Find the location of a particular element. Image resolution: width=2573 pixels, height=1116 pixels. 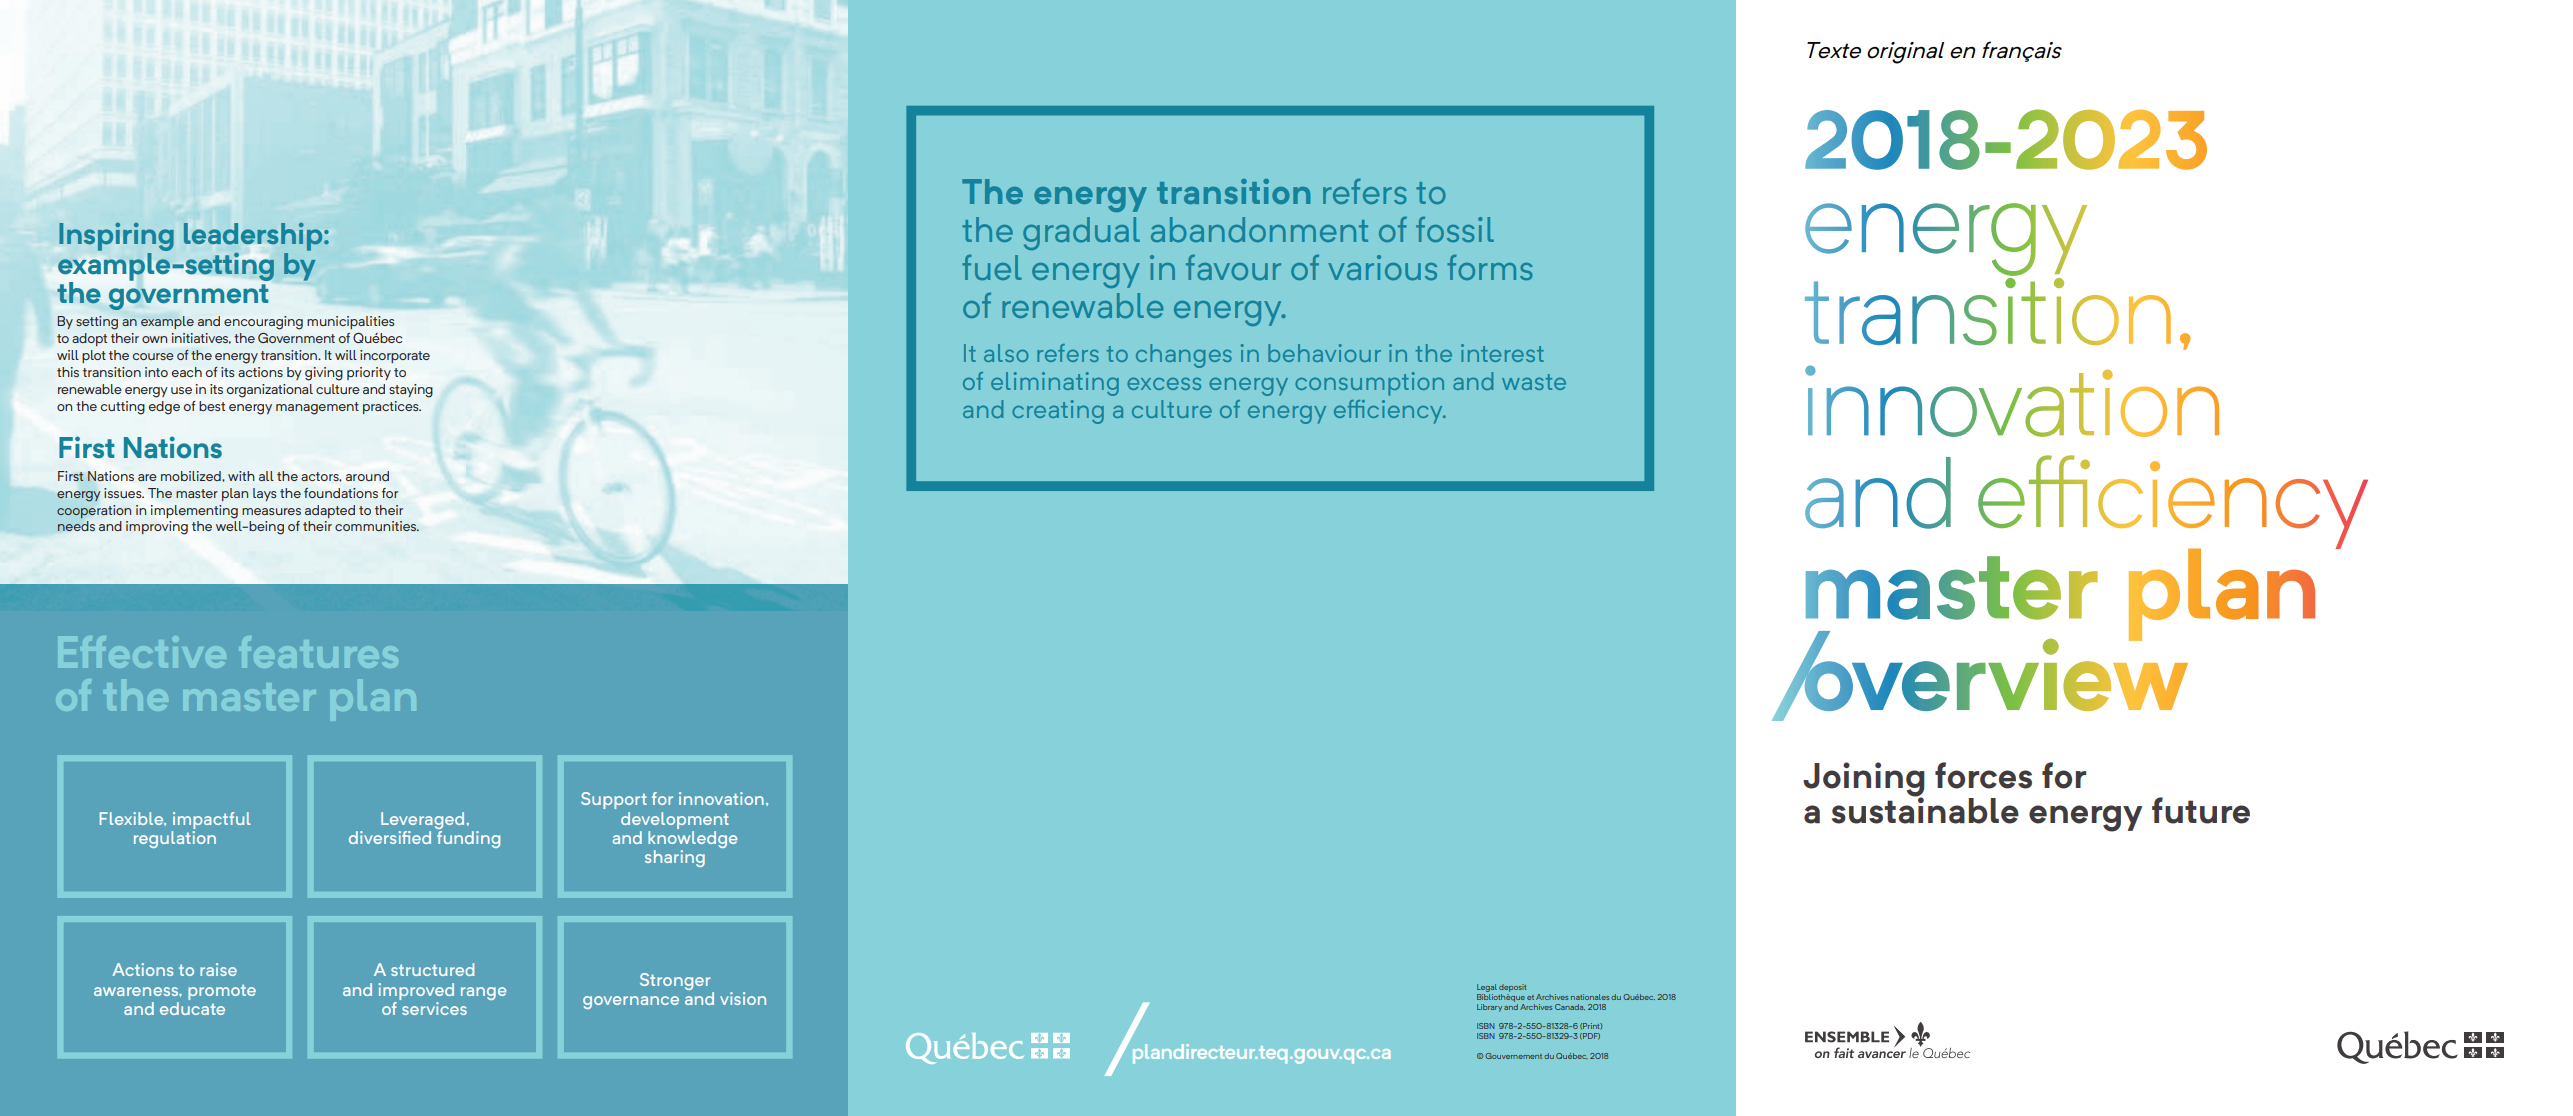

forms is located at coordinates (1489, 267).
